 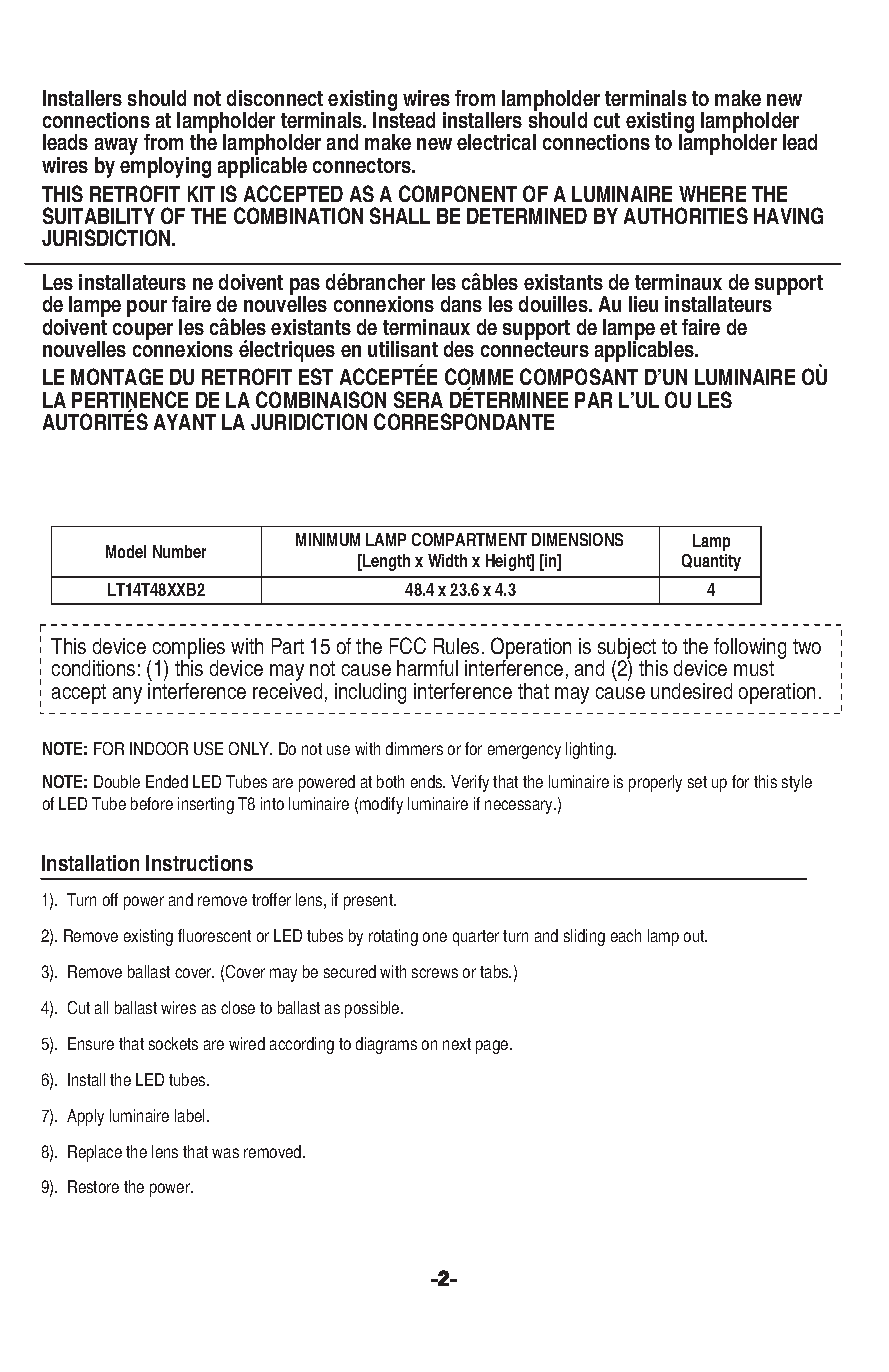 What do you see at coordinates (697, 782) in the screenshot?
I see `set` at bounding box center [697, 782].
